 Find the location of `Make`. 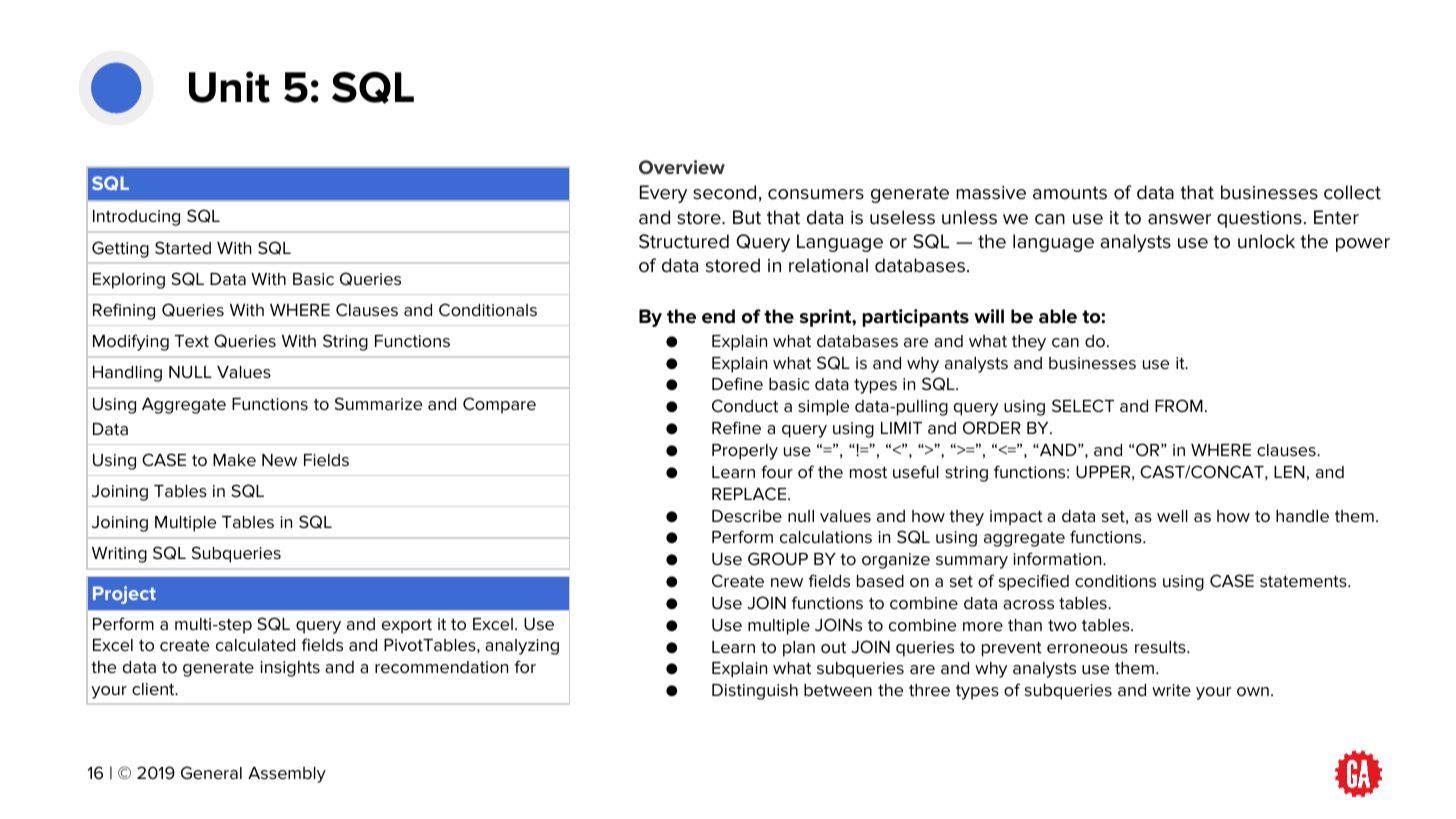

Make is located at coordinates (234, 460).
